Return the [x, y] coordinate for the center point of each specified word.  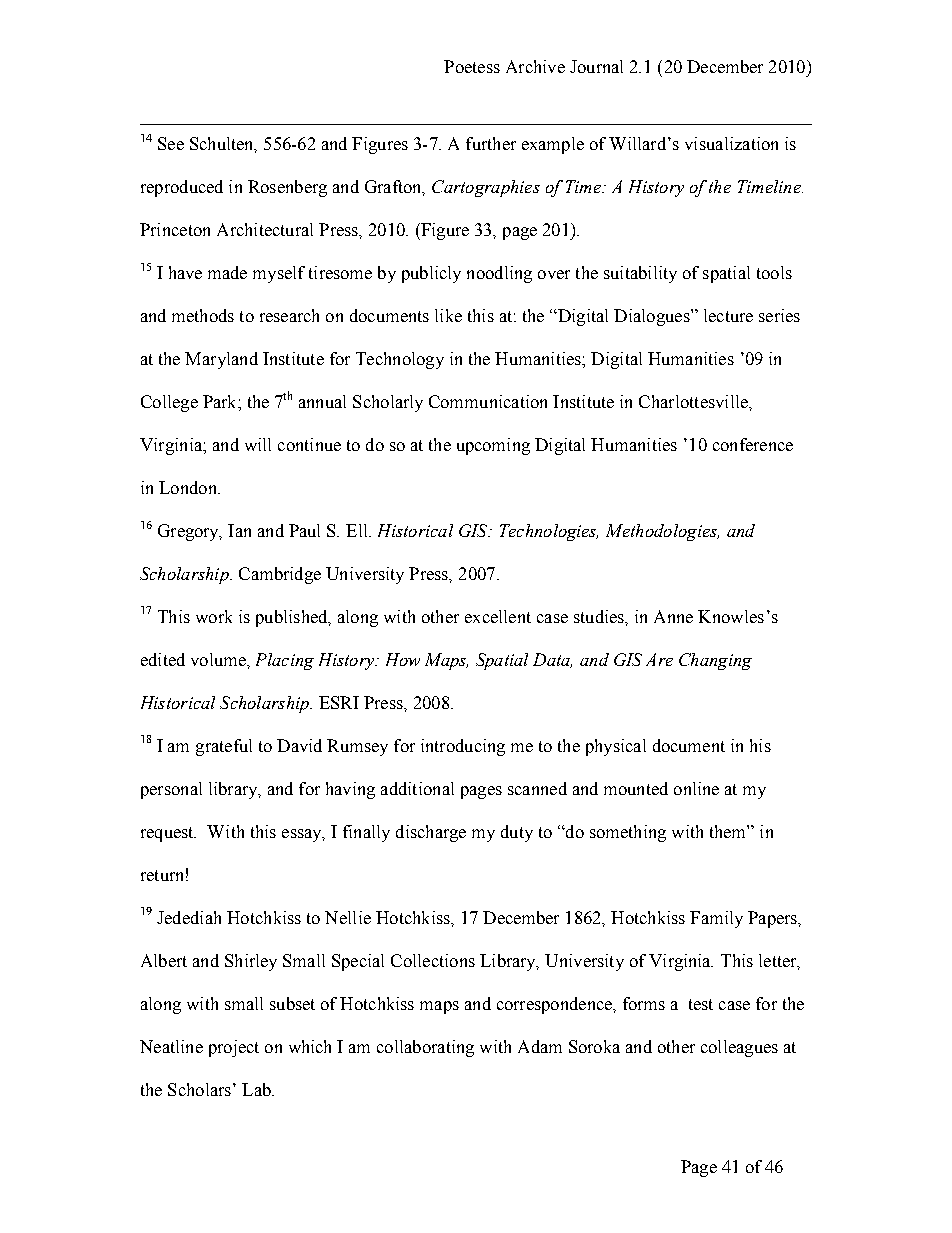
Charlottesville [694, 401]
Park [221, 401]
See [171, 143]
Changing [715, 661]
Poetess [472, 66]
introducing [463, 747]
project [234, 1048]
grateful [224, 747]
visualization [731, 143]
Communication [488, 401]
